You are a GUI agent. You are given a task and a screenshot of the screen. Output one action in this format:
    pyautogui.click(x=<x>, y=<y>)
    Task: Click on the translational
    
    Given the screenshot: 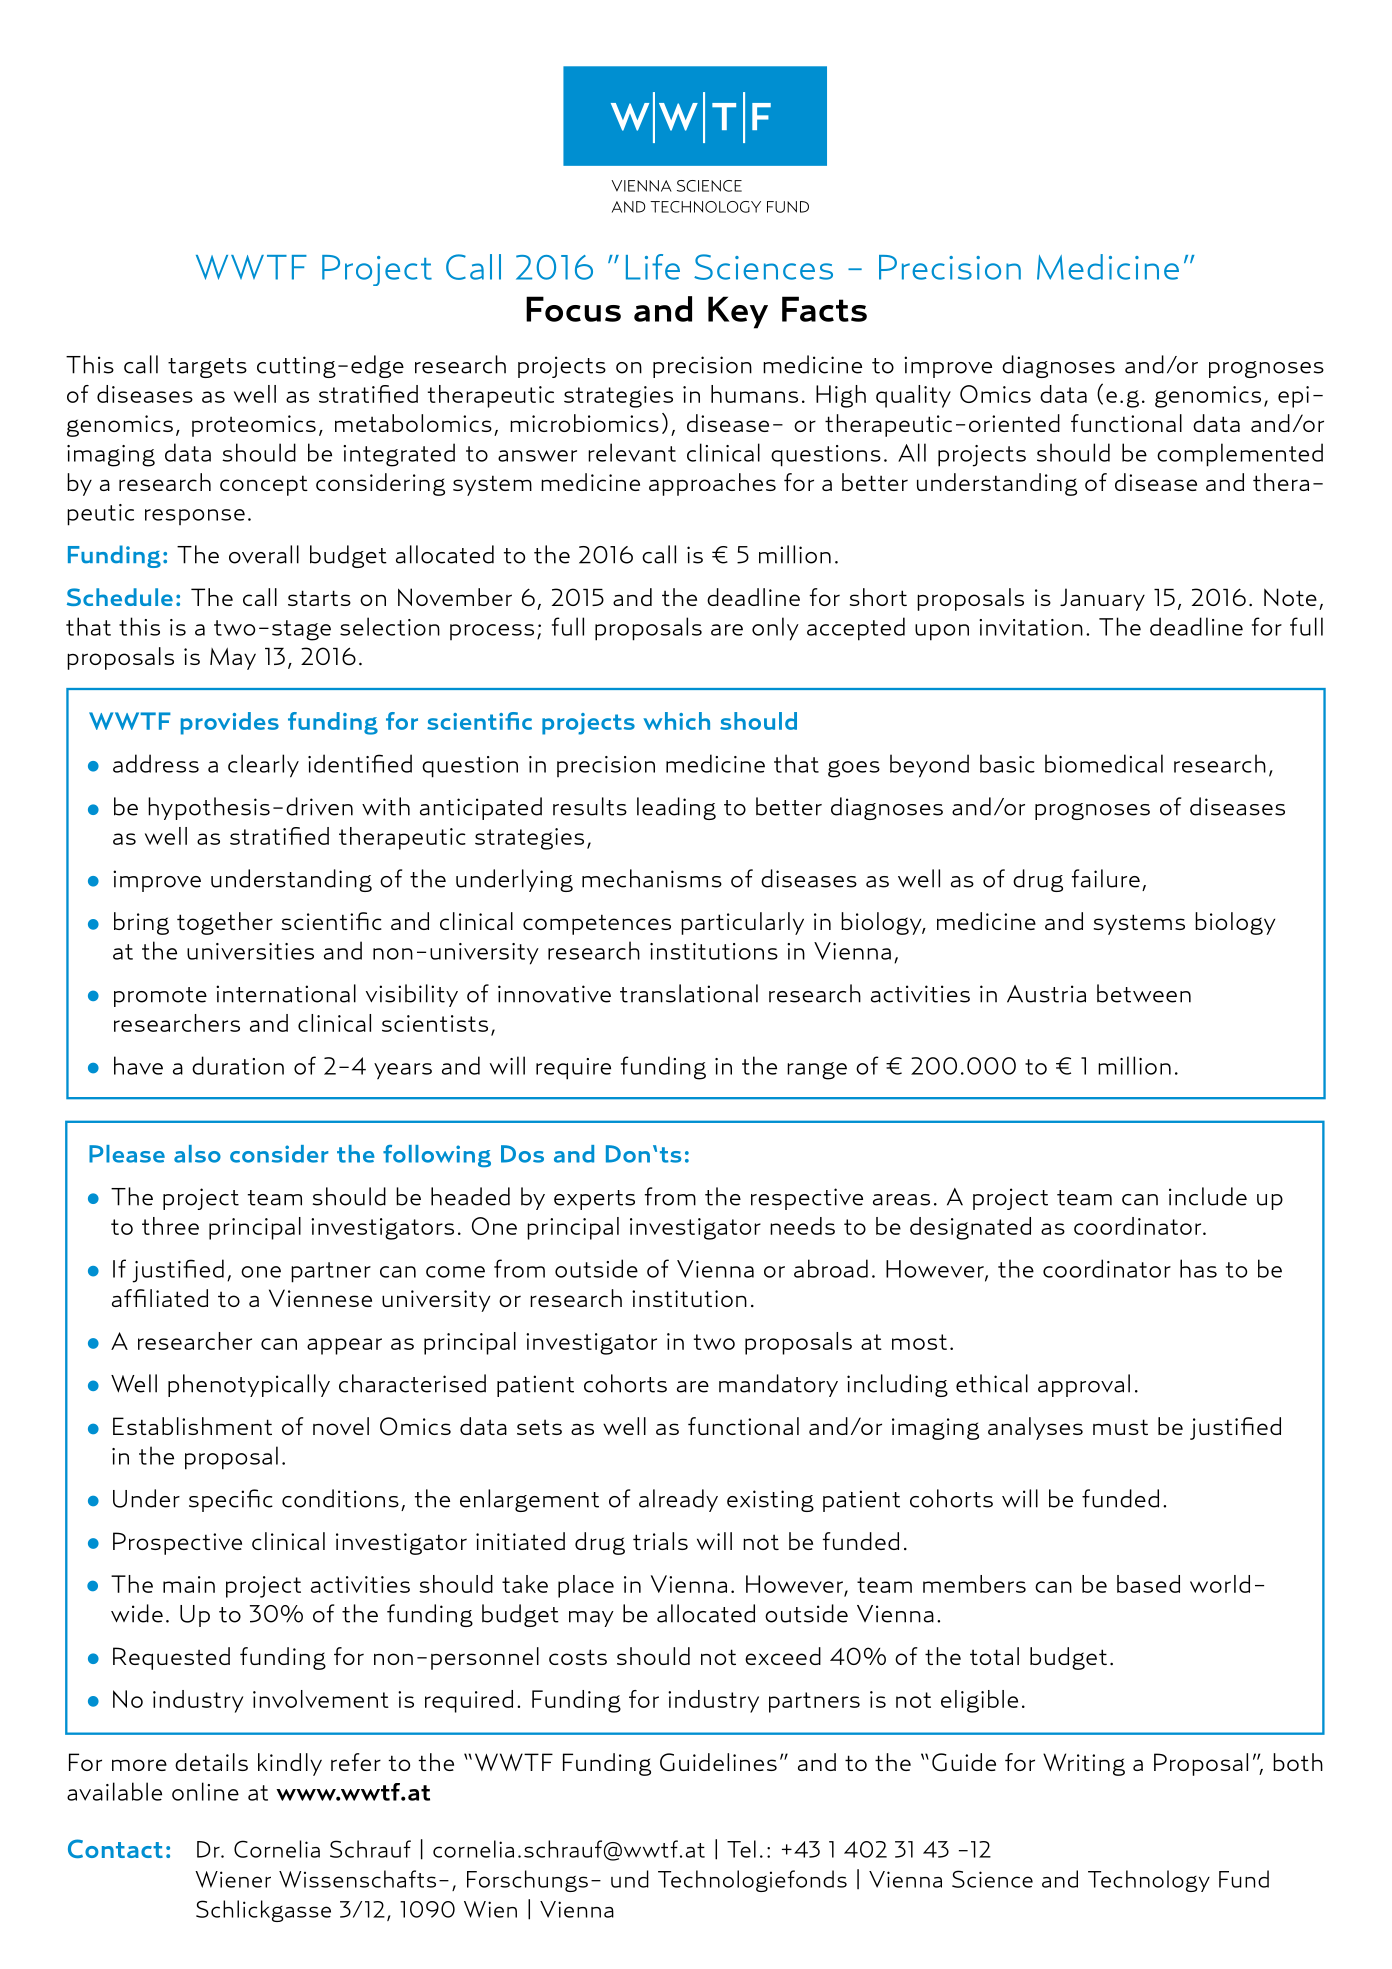 What is the action you would take?
    pyautogui.click(x=689, y=993)
